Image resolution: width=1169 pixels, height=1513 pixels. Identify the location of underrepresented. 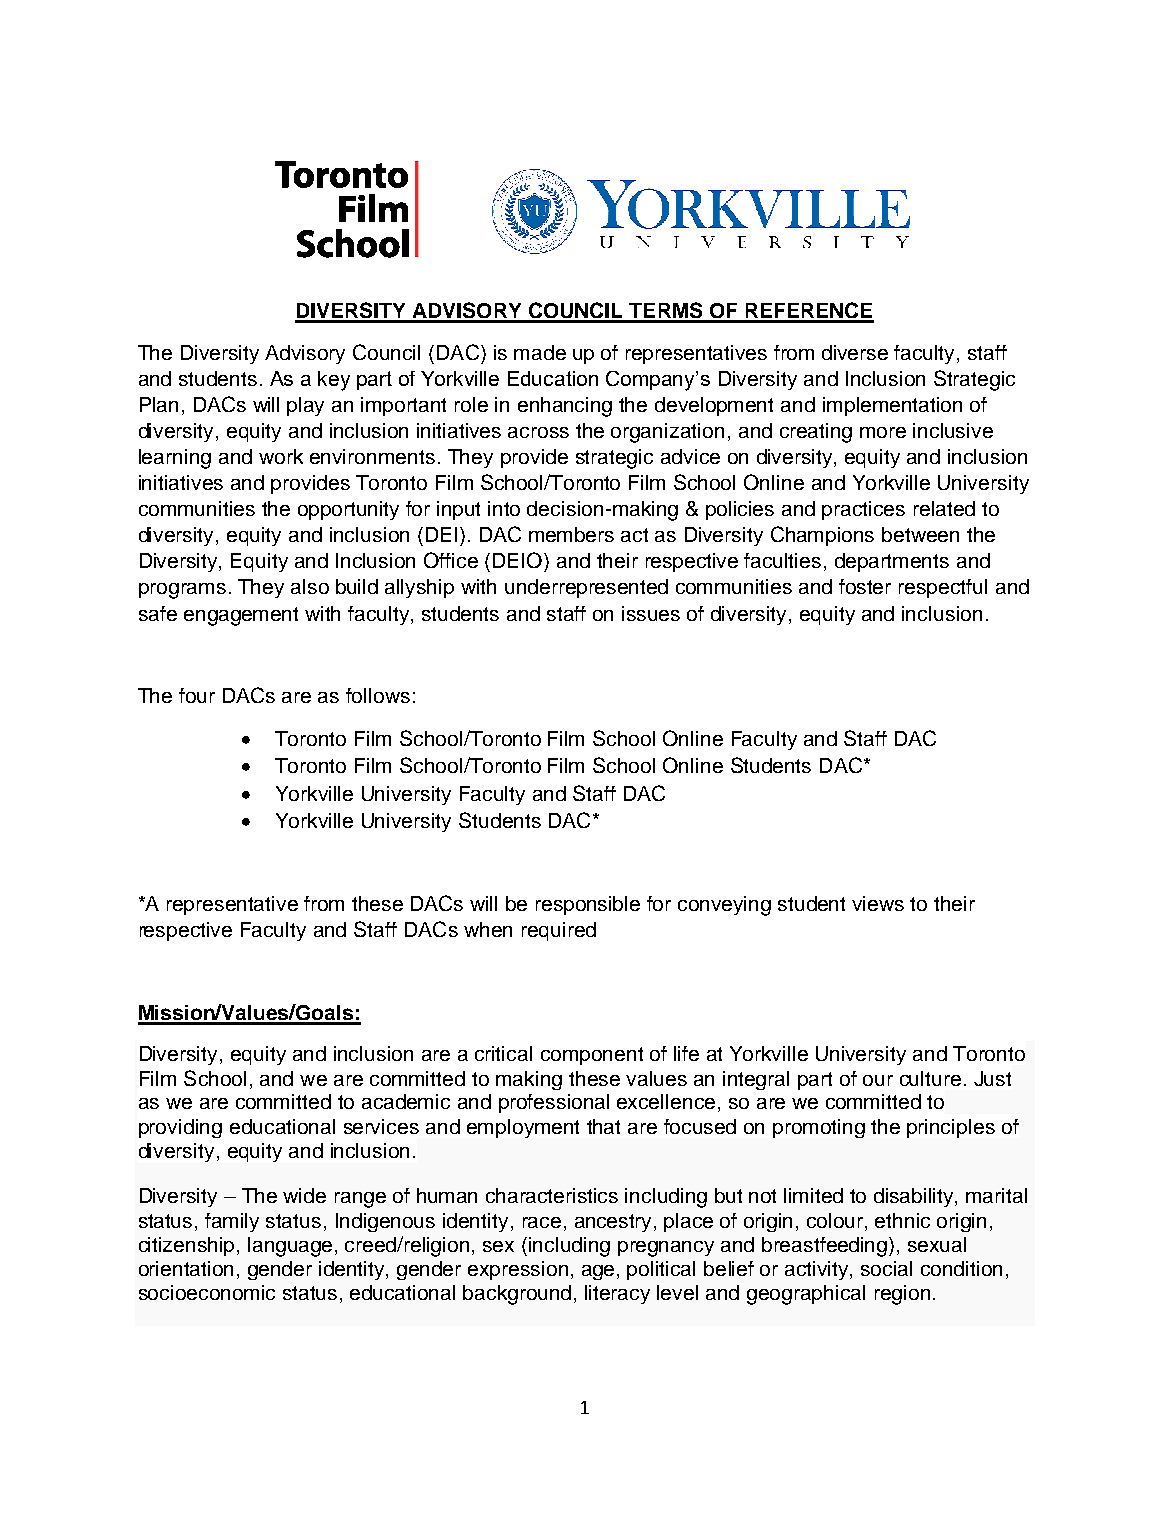
(586, 588).
